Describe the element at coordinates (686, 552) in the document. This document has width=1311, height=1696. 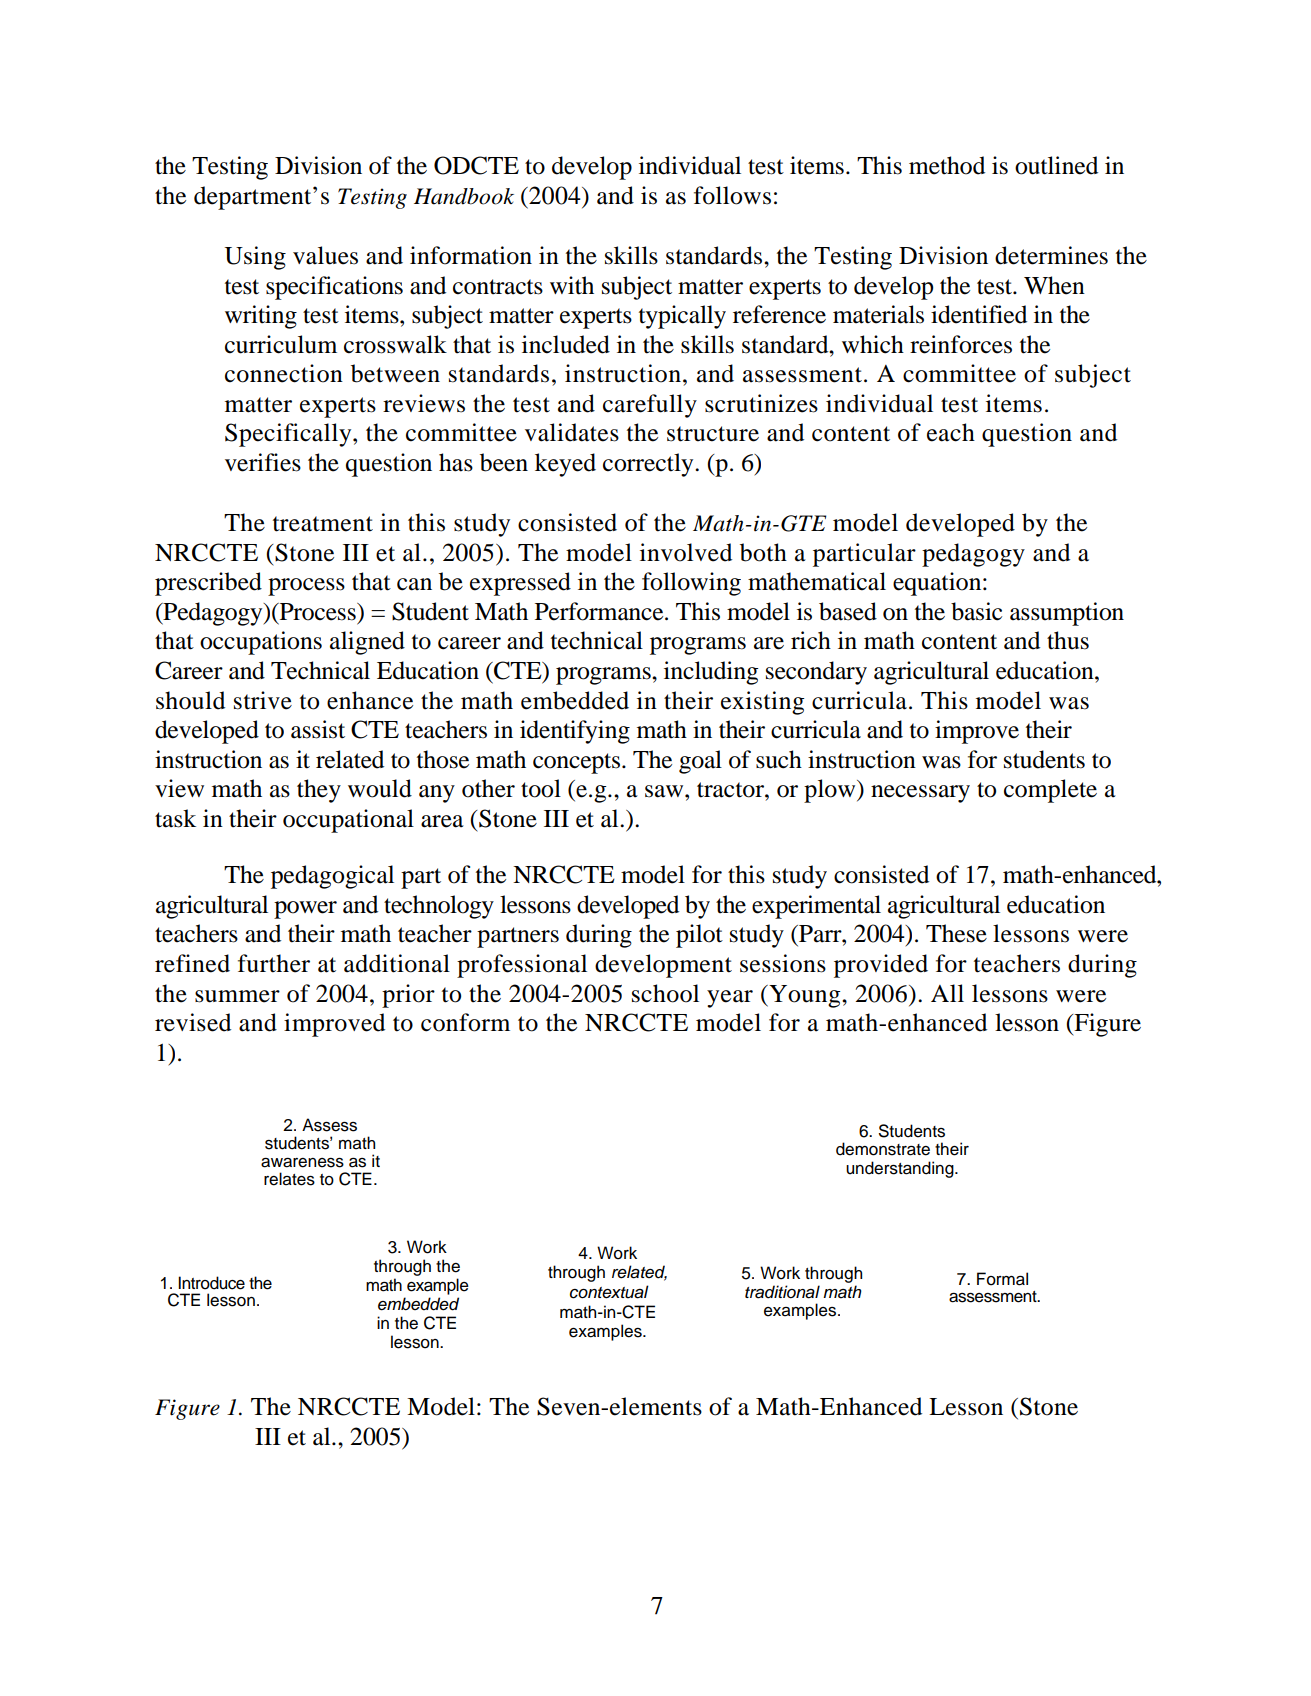
I see `involved` at that location.
